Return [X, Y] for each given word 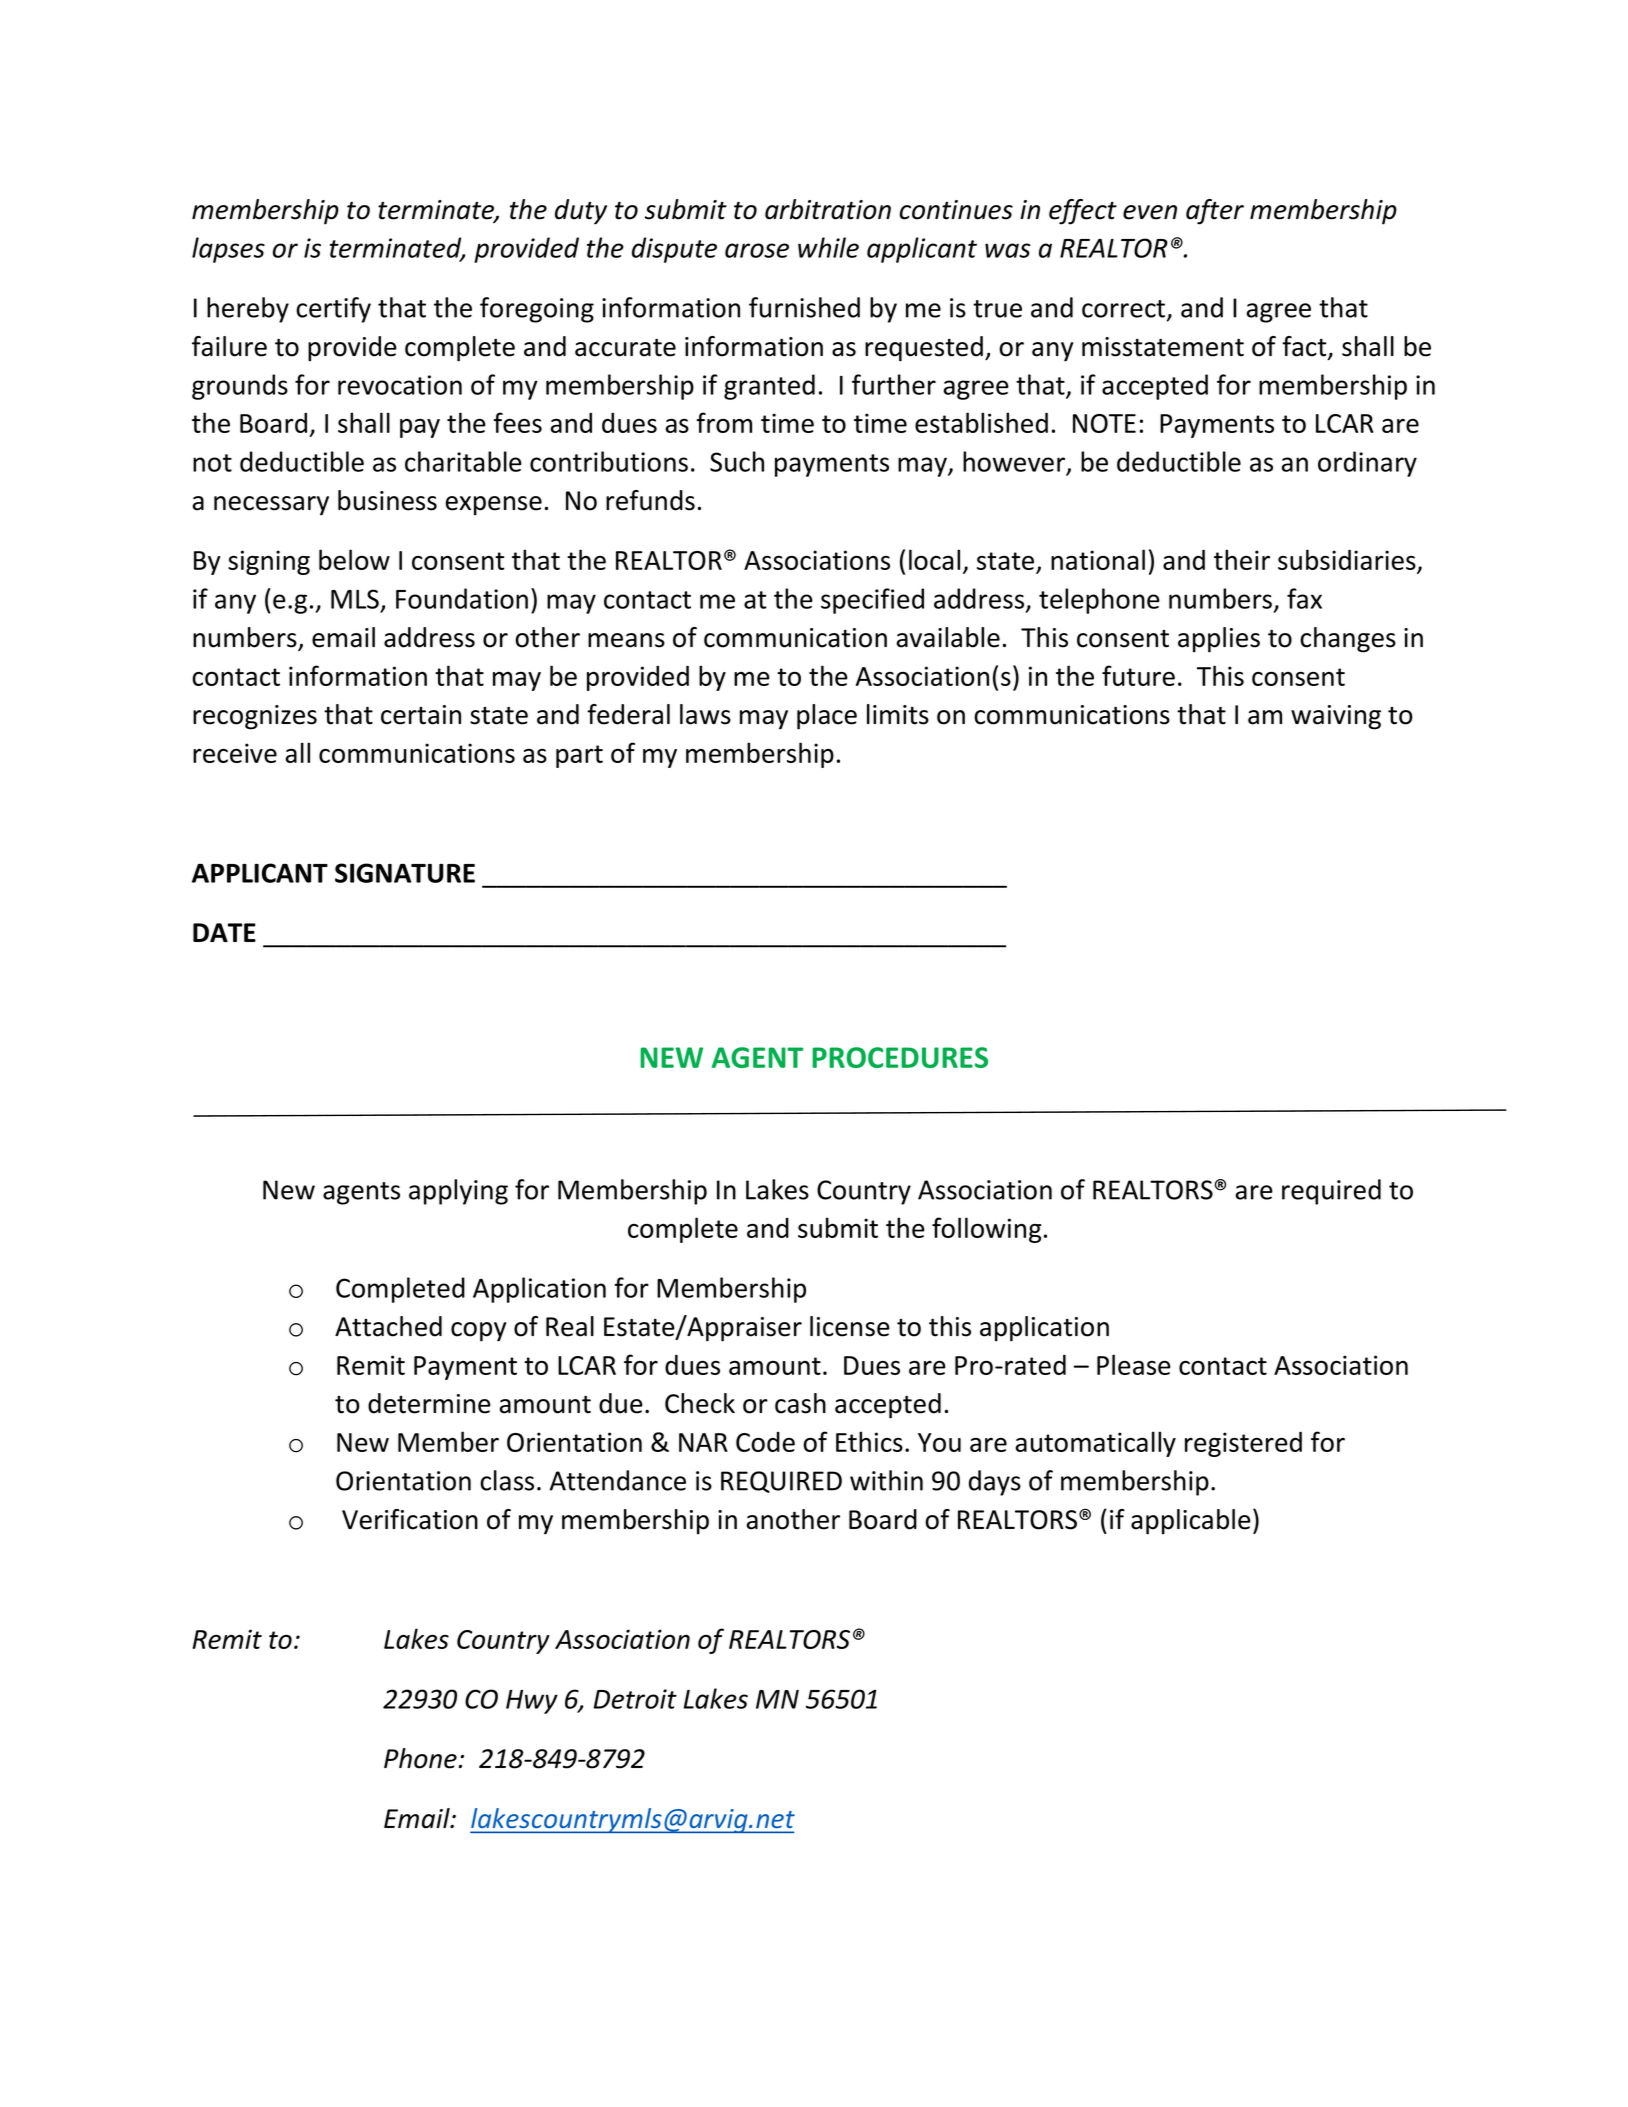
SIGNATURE [405, 873]
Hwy [532, 1702]
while [828, 247]
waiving [1336, 717]
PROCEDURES [900, 1057]
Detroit [635, 1699]
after [1215, 212]
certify [333, 310]
